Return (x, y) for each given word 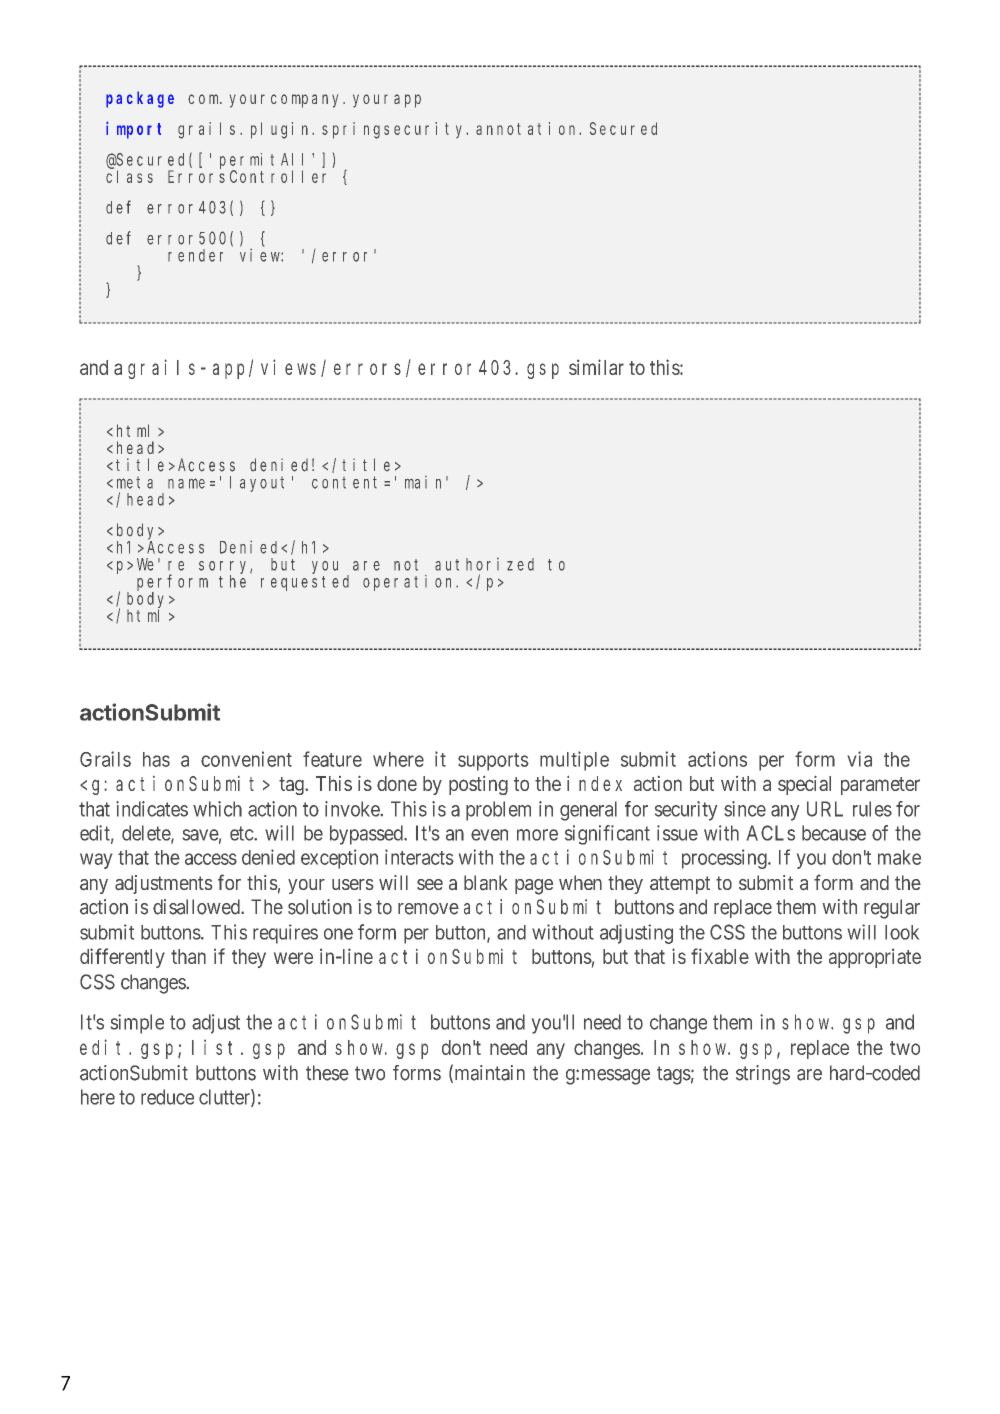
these (327, 1073)
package (140, 99)
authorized (484, 564)
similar (596, 367)
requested (305, 583)
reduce (167, 1097)
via (860, 759)
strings (763, 1075)
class (129, 176)
